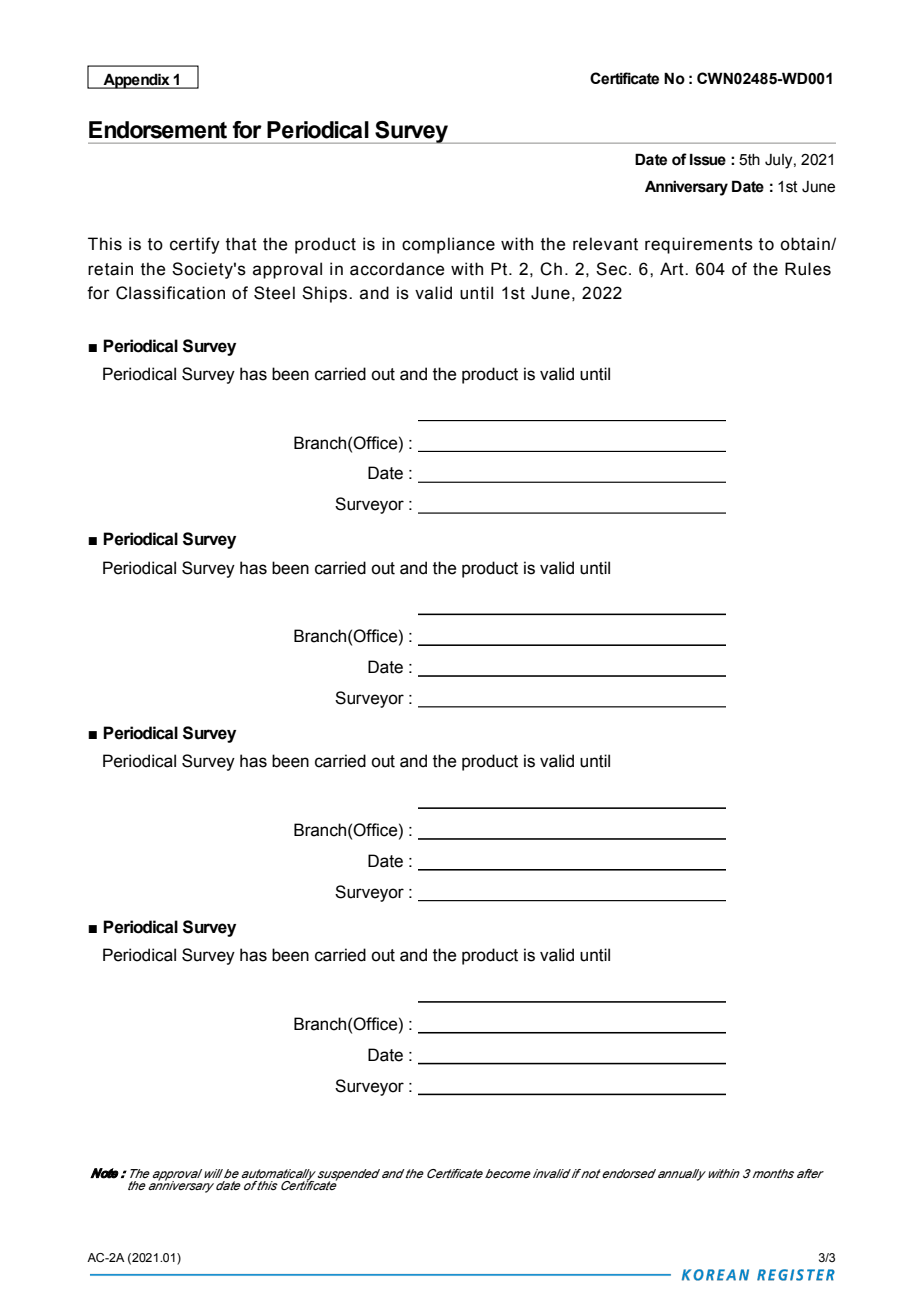 The image size is (924, 1308). What do you see at coordinates (110, 269) in the screenshot?
I see `retain` at bounding box center [110, 269].
